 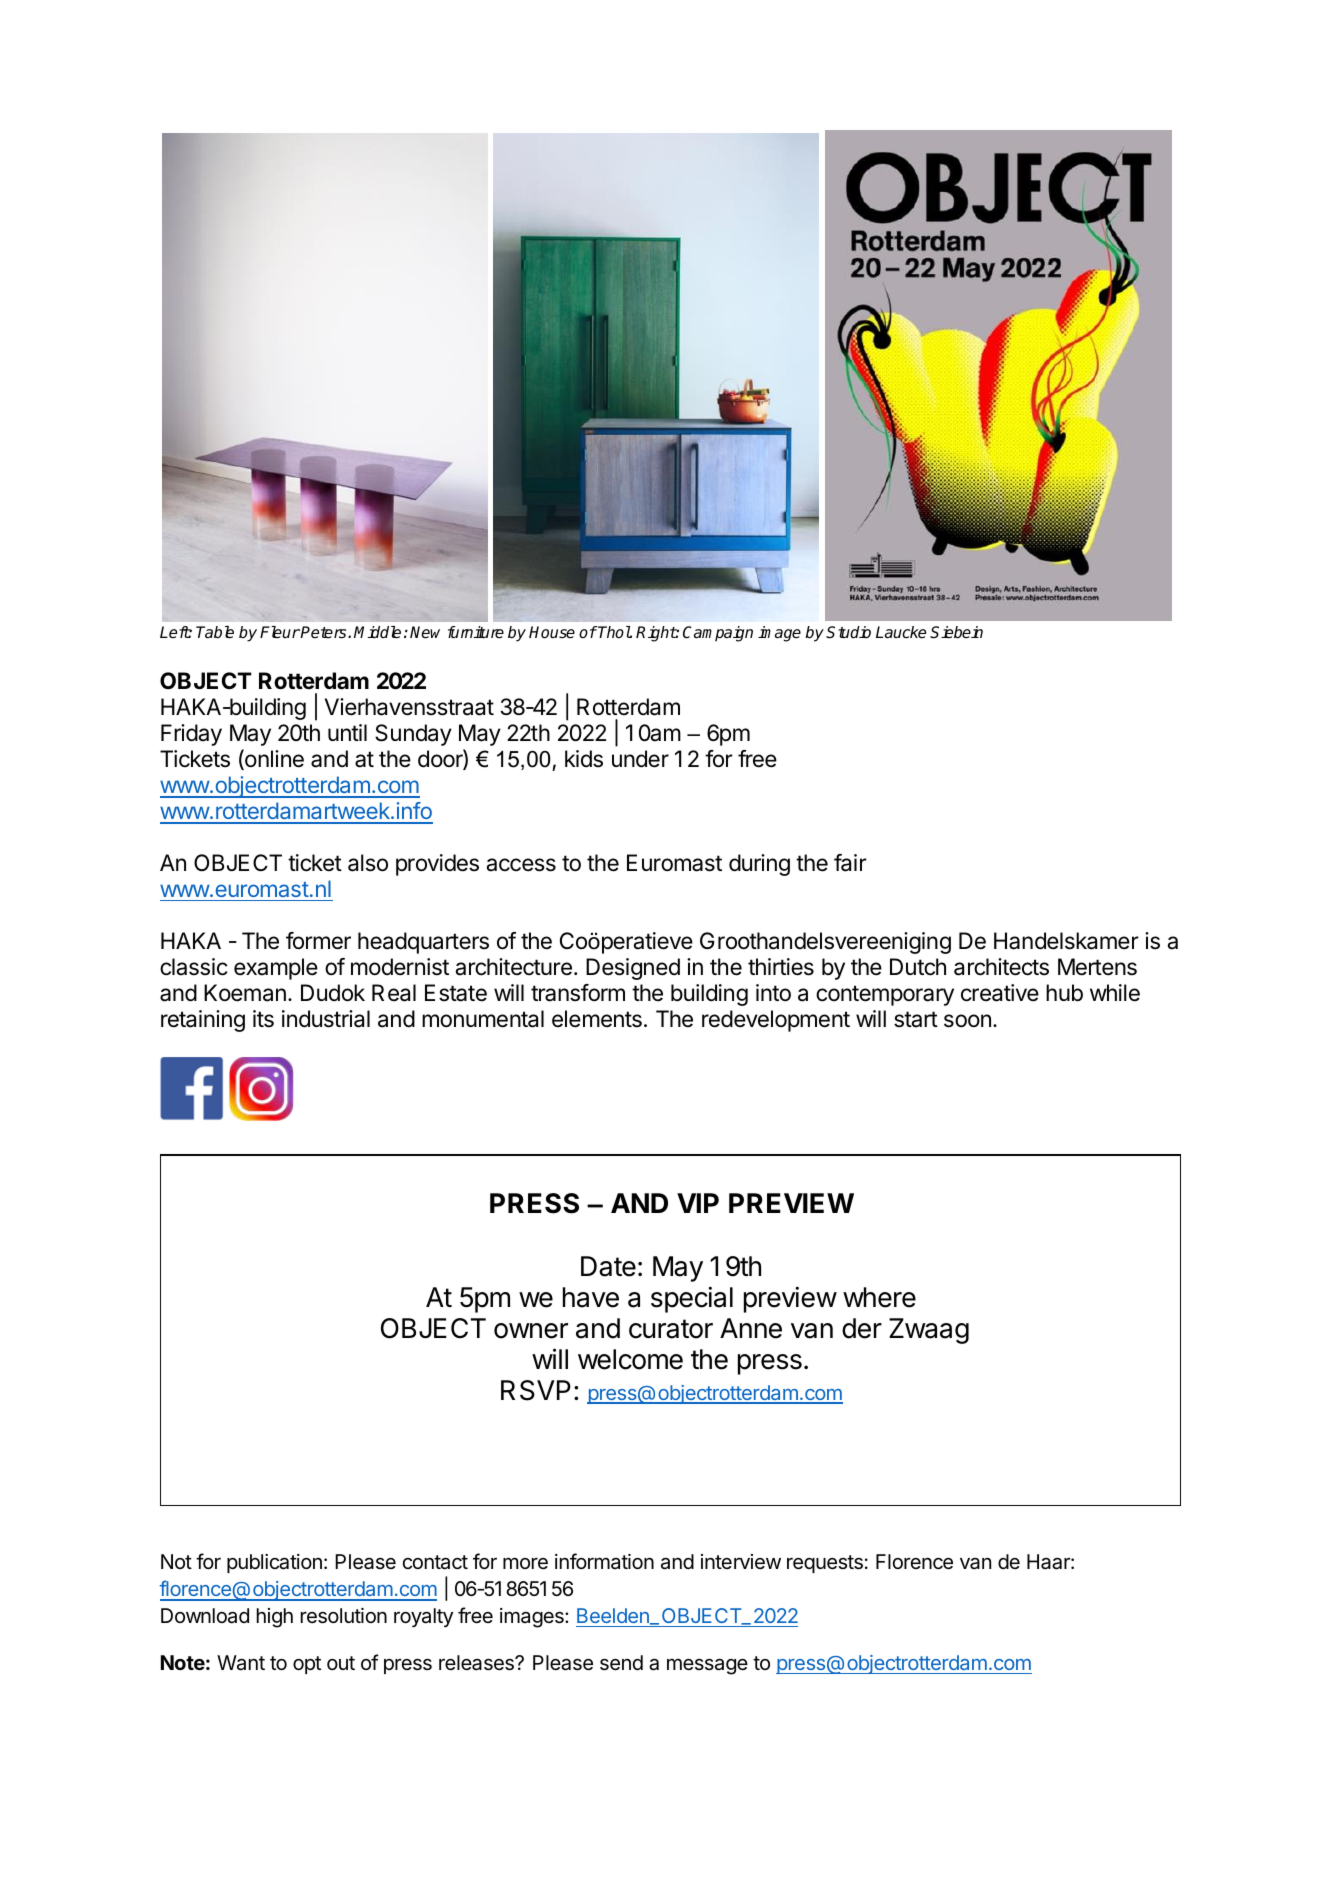 What do you see at coordinates (967, 1021) in the document?
I see `soon` at bounding box center [967, 1021].
